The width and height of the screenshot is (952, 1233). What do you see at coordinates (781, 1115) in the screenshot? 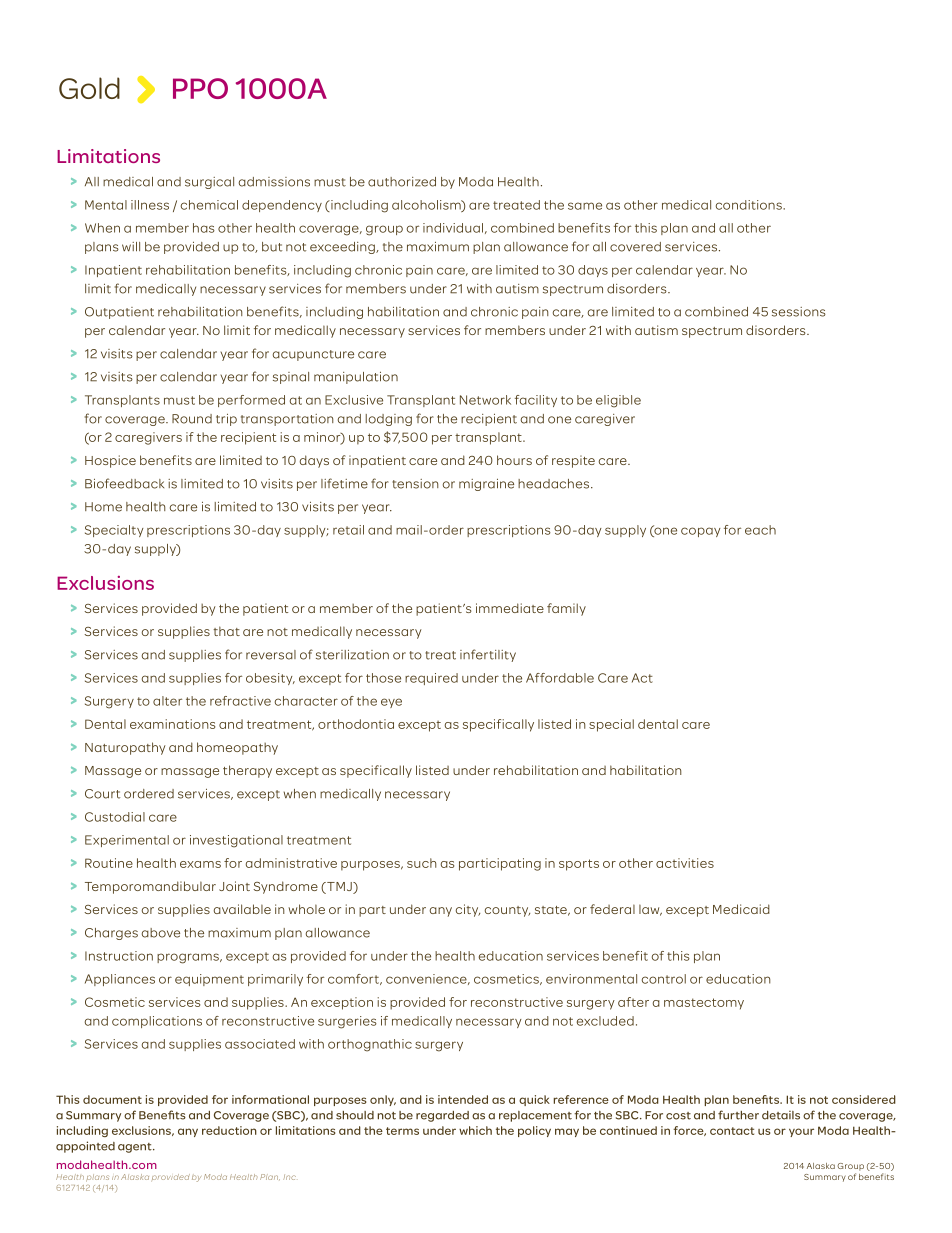
I see `details` at bounding box center [781, 1115].
